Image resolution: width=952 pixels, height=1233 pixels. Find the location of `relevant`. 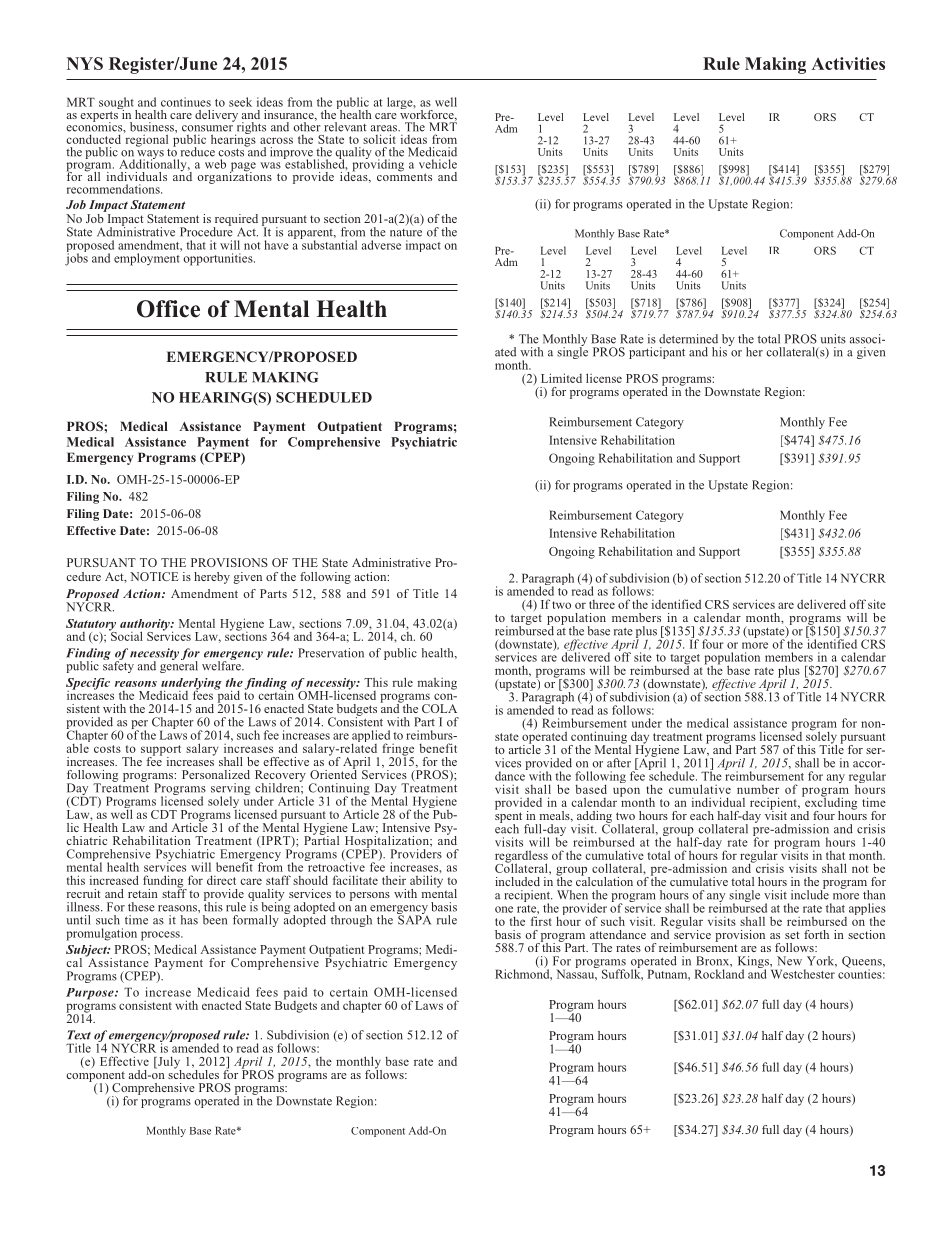

relevant is located at coordinates (345, 127).
